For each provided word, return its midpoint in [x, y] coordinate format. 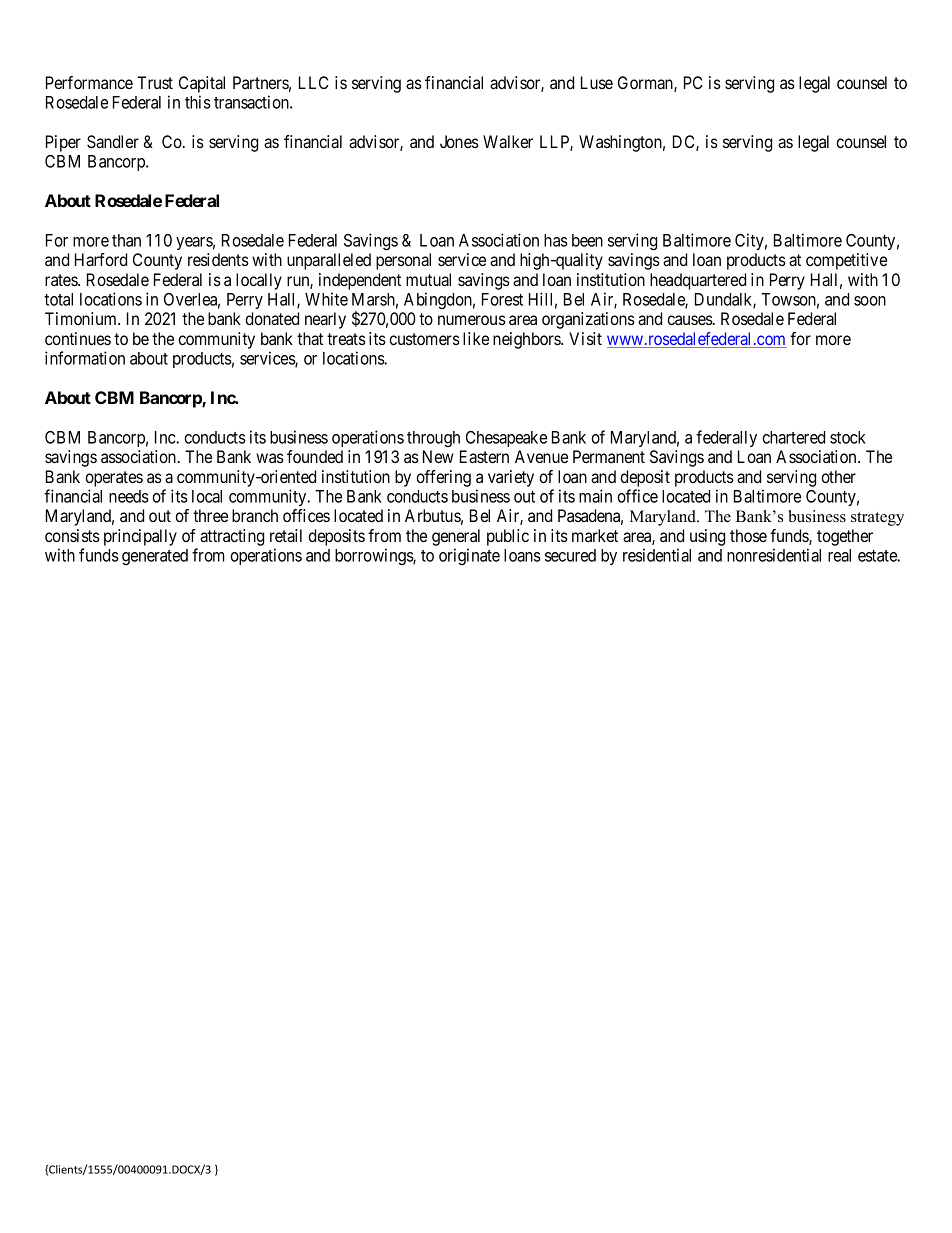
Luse [597, 82]
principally [140, 537]
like [476, 338]
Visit [585, 338]
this [198, 102]
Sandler [113, 142]
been [587, 240]
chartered [793, 437]
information [85, 358]
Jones [459, 141]
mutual [428, 279]
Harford [101, 259]
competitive [846, 261]
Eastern [484, 456]
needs [129, 496]
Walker [508, 141]
